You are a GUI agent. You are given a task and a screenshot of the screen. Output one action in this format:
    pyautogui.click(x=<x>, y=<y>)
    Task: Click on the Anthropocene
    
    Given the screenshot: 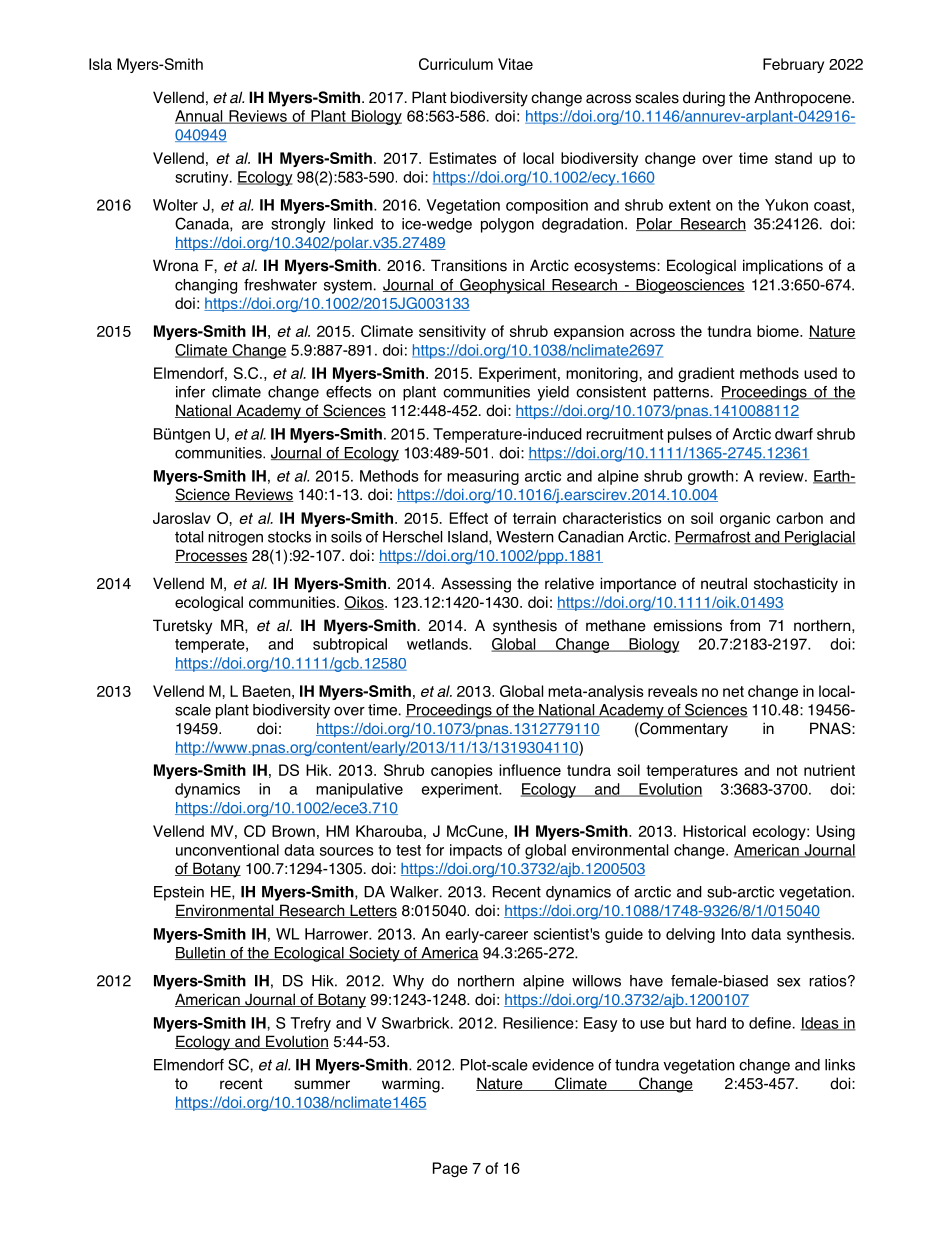 What is the action you would take?
    pyautogui.click(x=803, y=99)
